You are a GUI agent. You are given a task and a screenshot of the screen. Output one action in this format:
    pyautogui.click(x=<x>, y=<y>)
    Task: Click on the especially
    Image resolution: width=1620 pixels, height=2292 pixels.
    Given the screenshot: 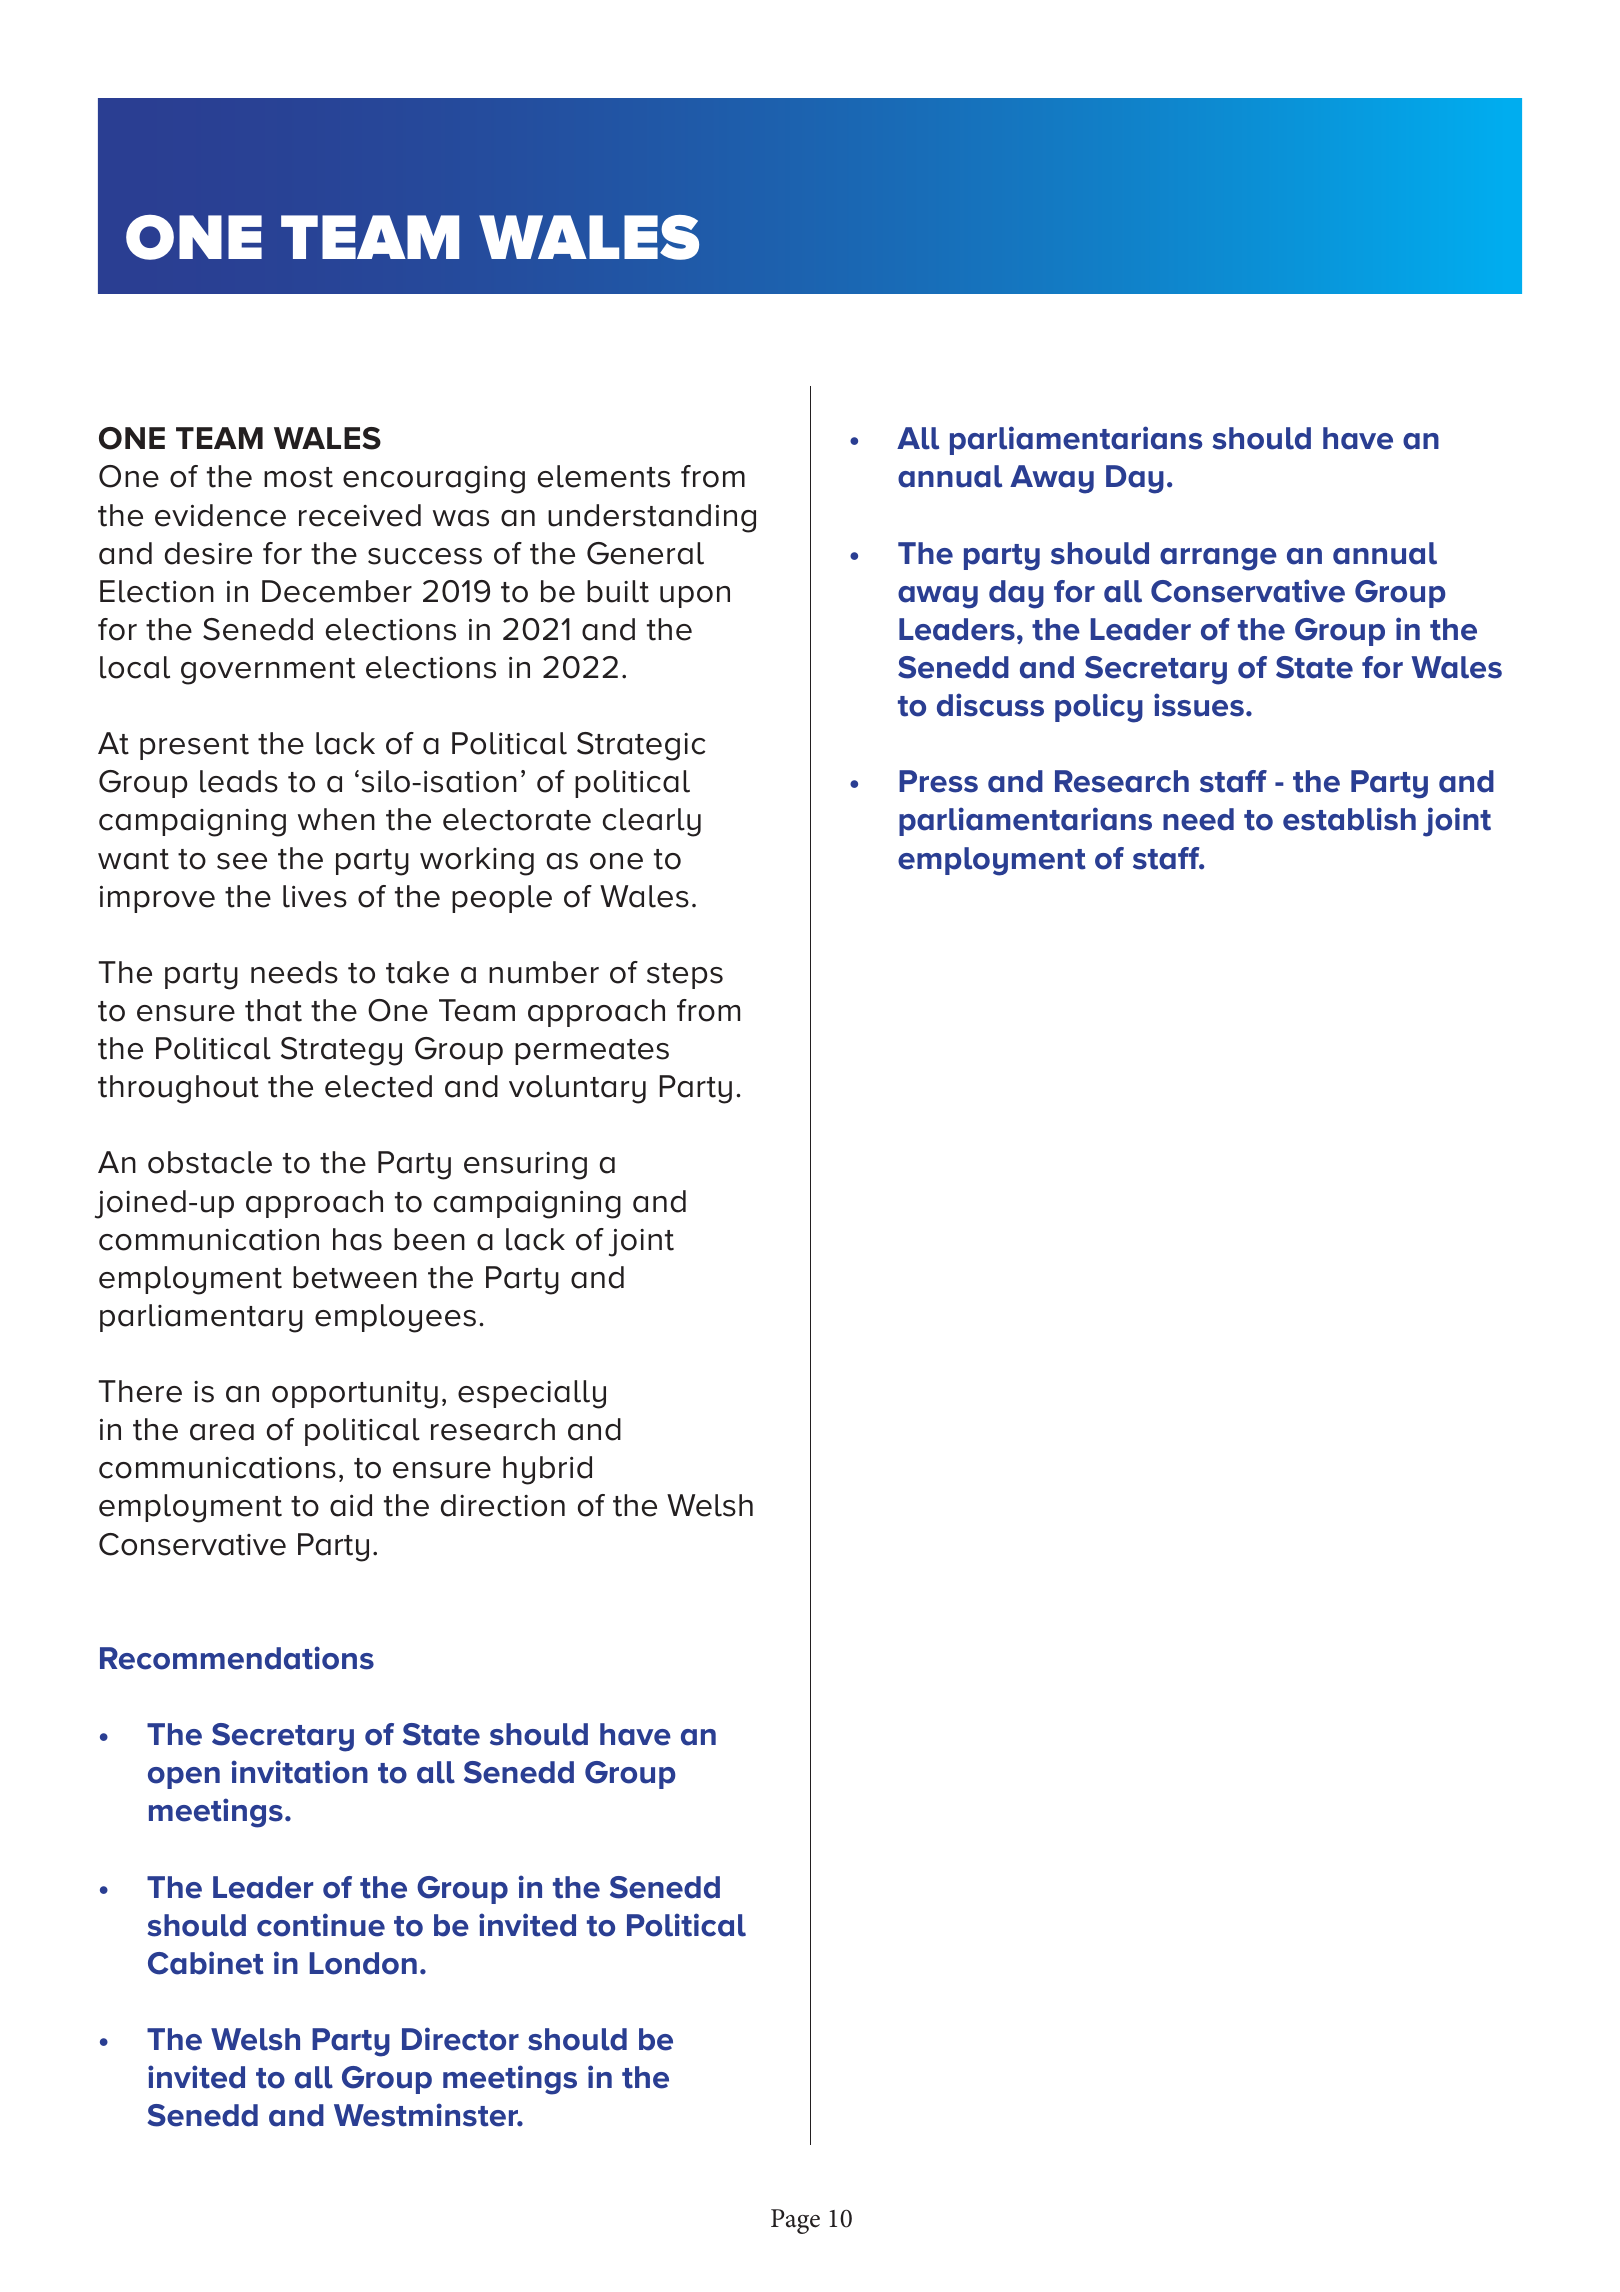 What is the action you would take?
    pyautogui.click(x=532, y=1394)
